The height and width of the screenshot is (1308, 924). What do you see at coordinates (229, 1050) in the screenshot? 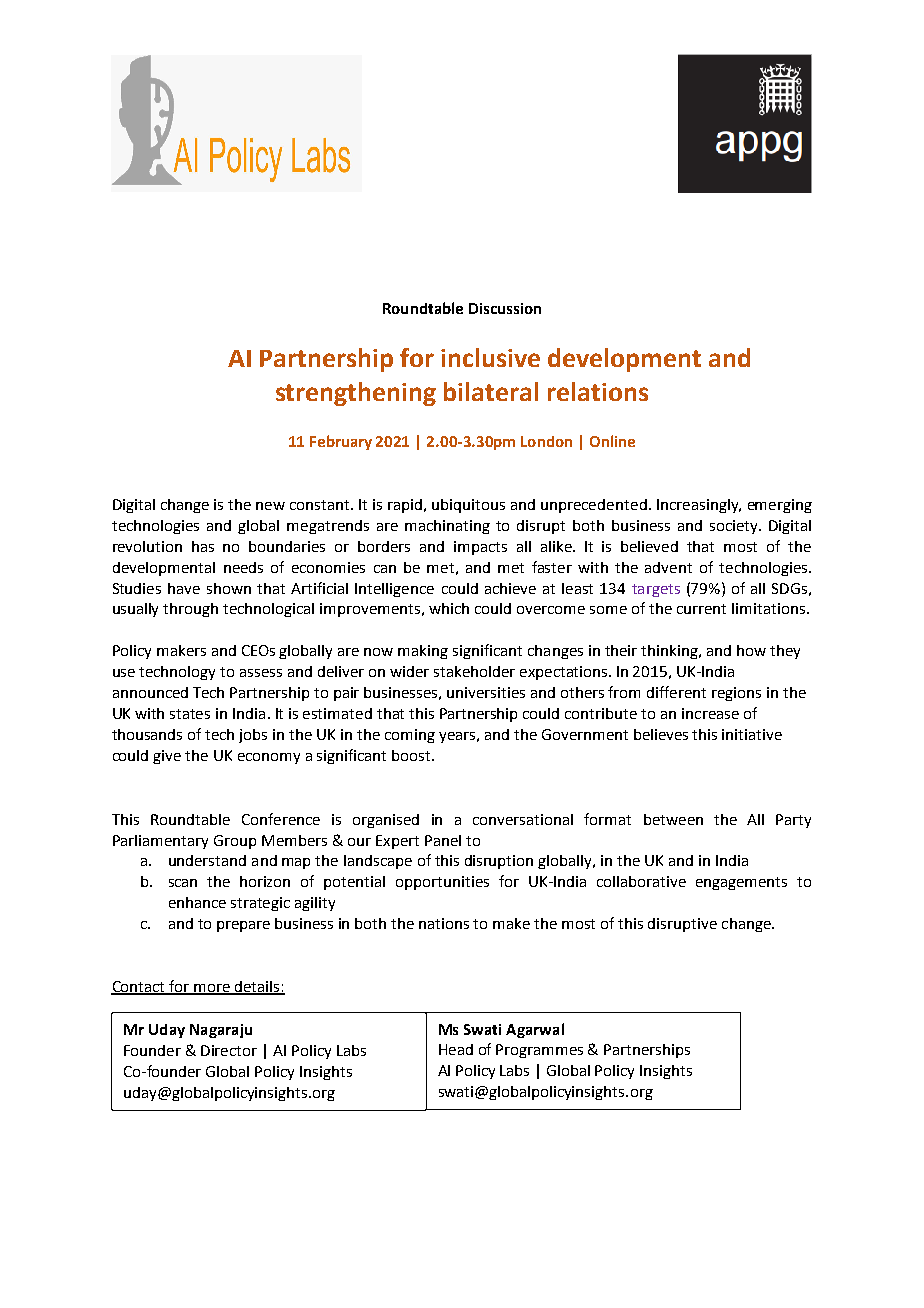
I see `Director` at bounding box center [229, 1050].
